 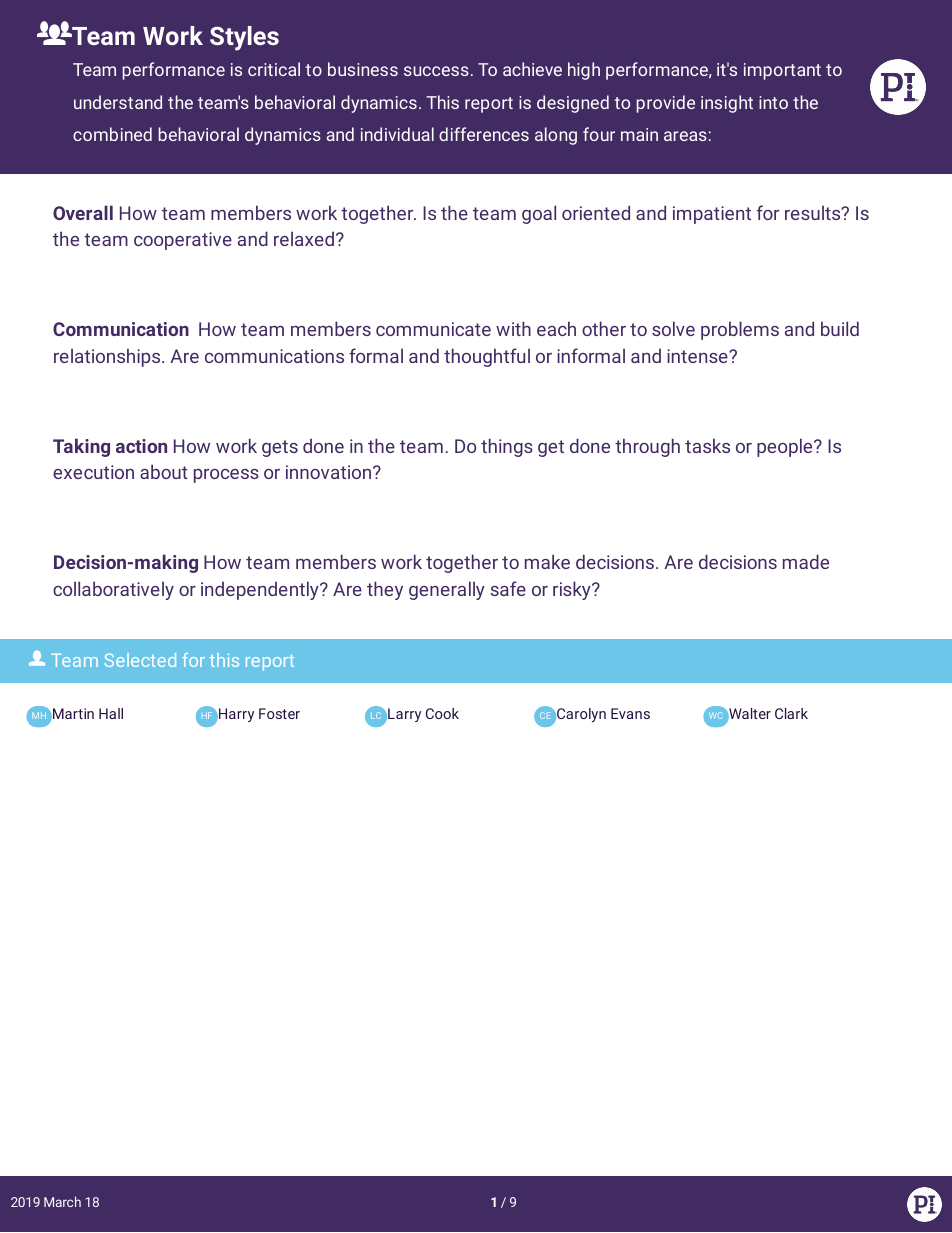 What do you see at coordinates (433, 329) in the image?
I see `communicate` at bounding box center [433, 329].
